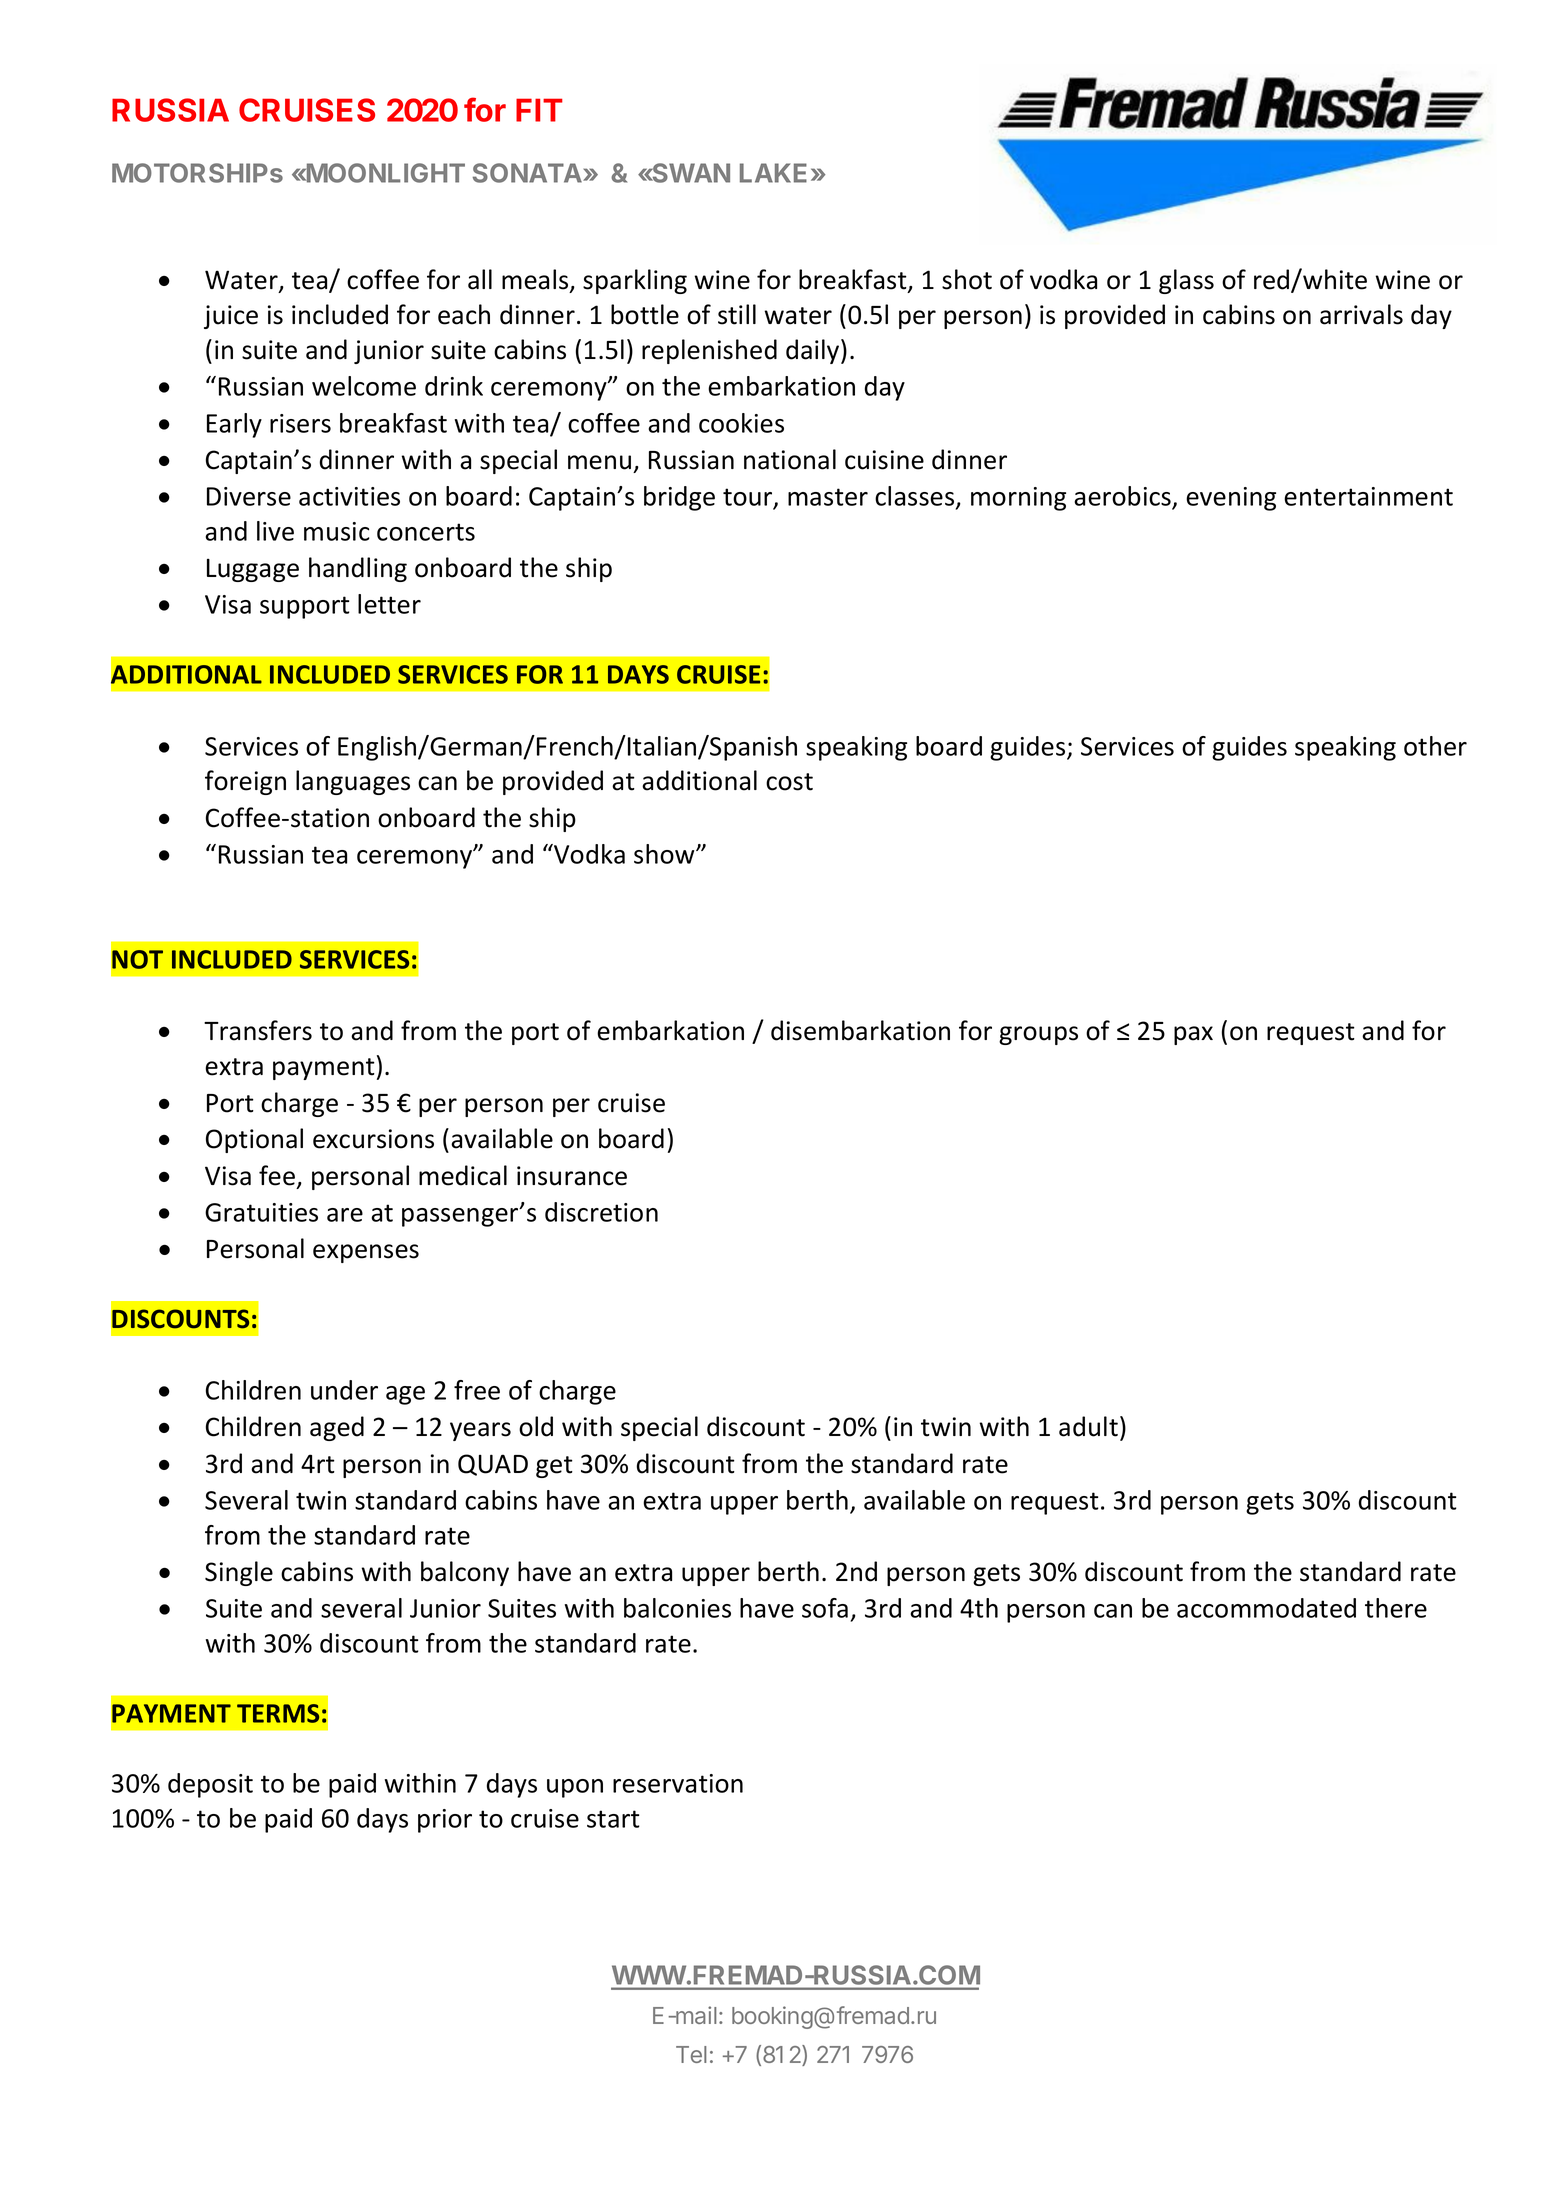 The width and height of the screenshot is (1553, 2197). I want to click on prior, so click(445, 1821).
